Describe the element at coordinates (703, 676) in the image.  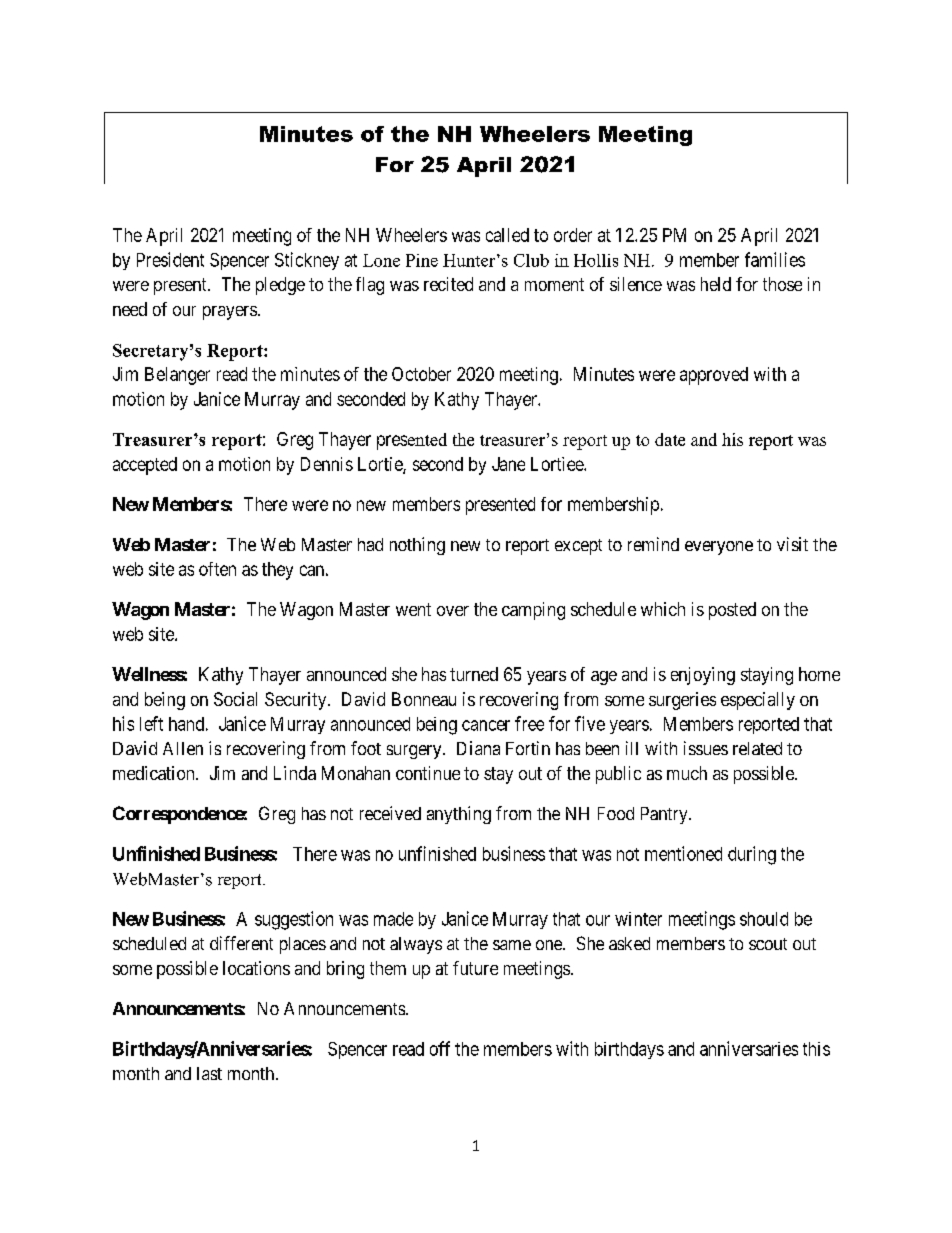
I see `enjoying` at that location.
